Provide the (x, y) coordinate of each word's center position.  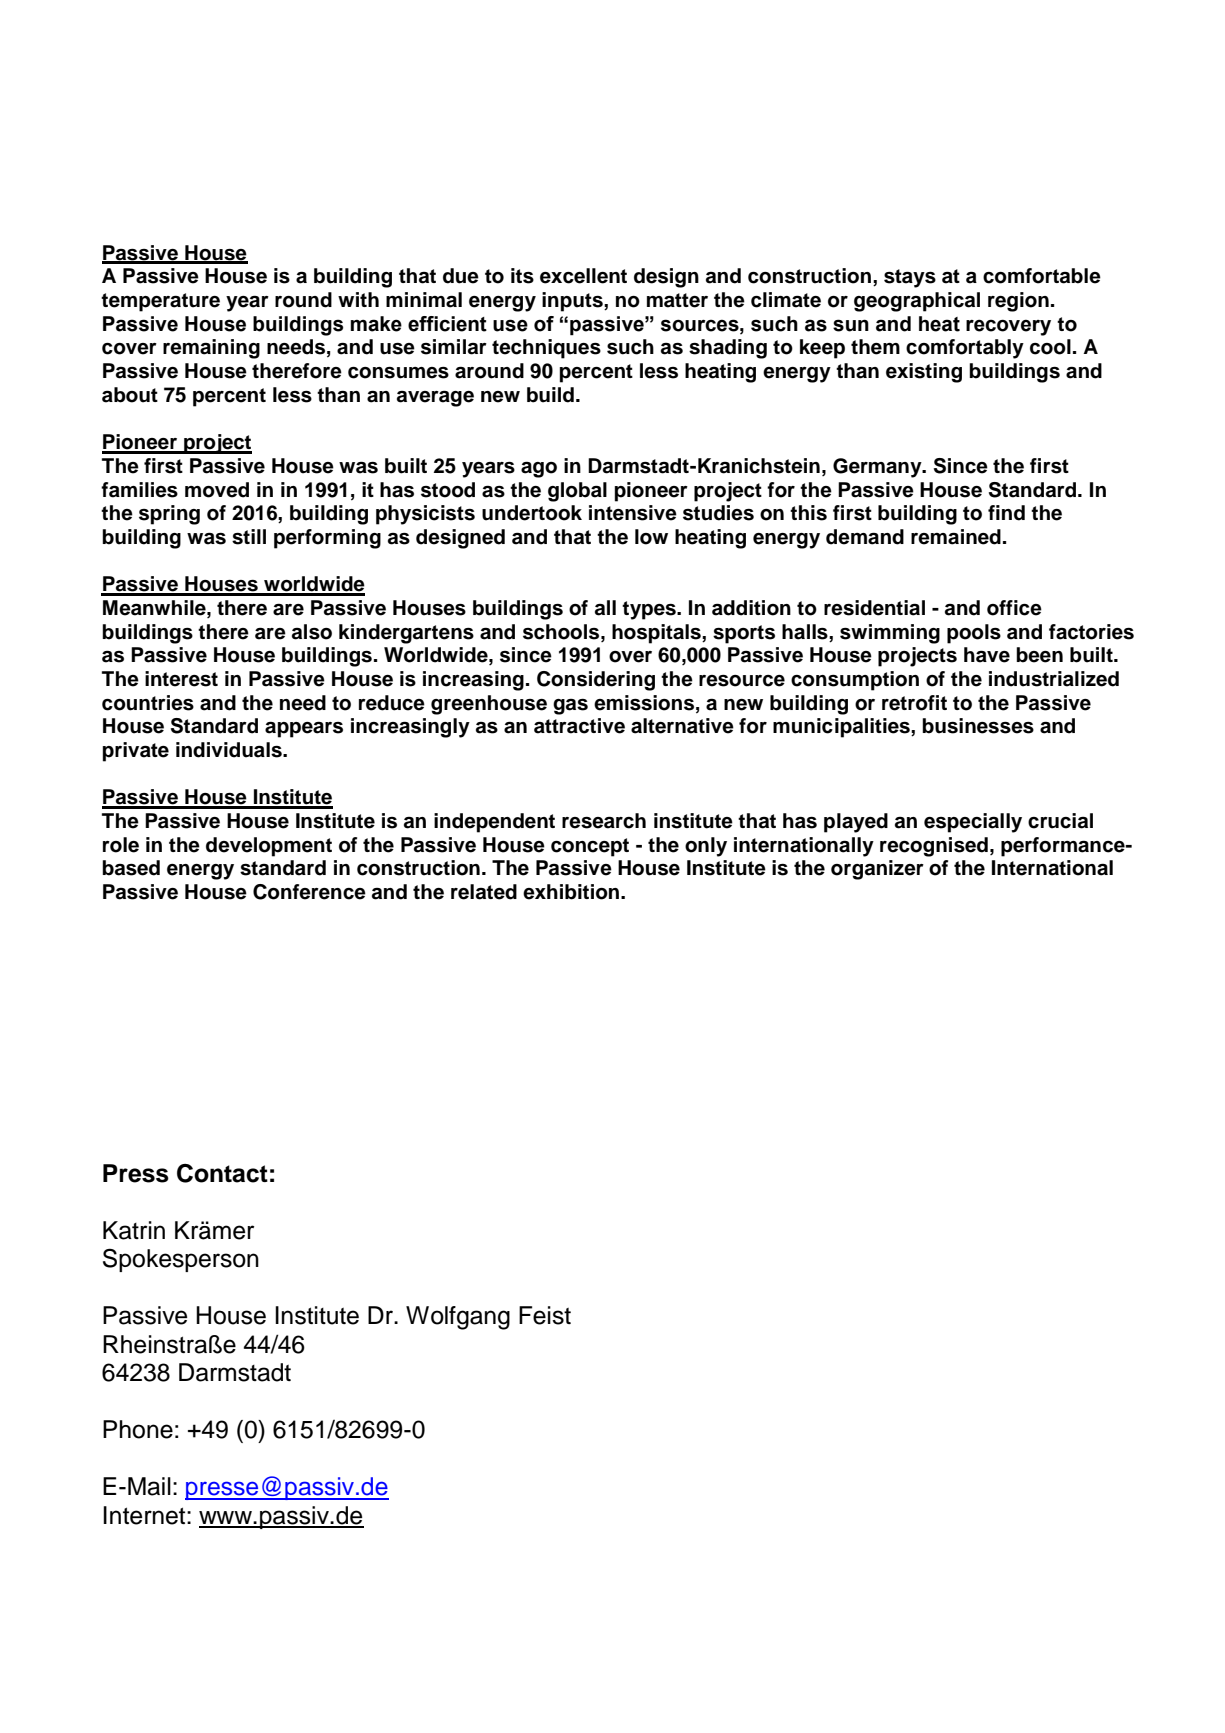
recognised (934, 847)
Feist (545, 1315)
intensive (633, 513)
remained (956, 537)
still (249, 537)
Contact (222, 1173)
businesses (978, 726)
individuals (230, 750)
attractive (579, 726)
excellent (583, 276)
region (1018, 302)
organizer (877, 870)
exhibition (572, 892)
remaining (211, 349)
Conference (309, 892)
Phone (138, 1429)
